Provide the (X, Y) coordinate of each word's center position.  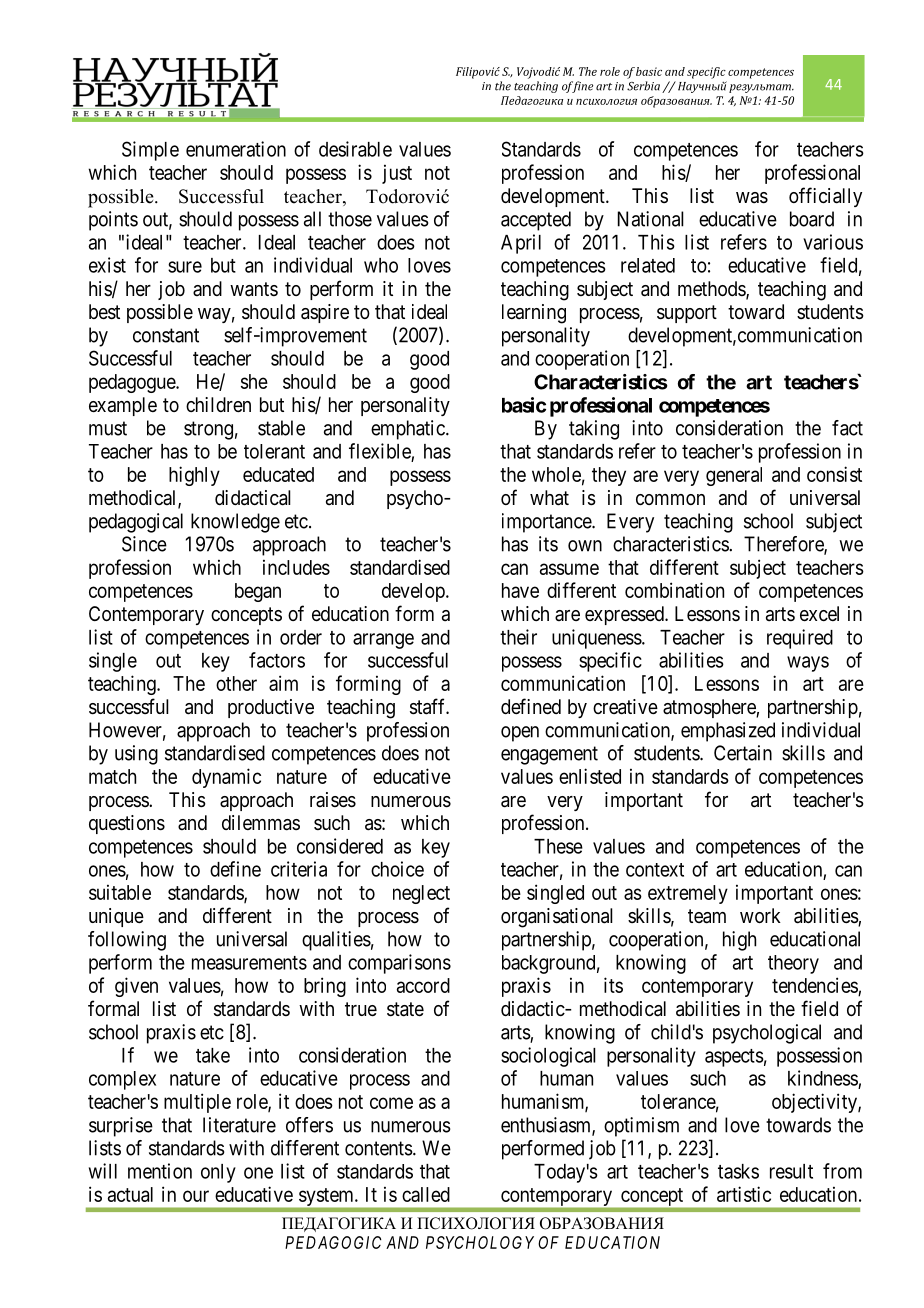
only (218, 1173)
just (397, 174)
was (752, 198)
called (426, 1194)
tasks (738, 1171)
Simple (150, 151)
